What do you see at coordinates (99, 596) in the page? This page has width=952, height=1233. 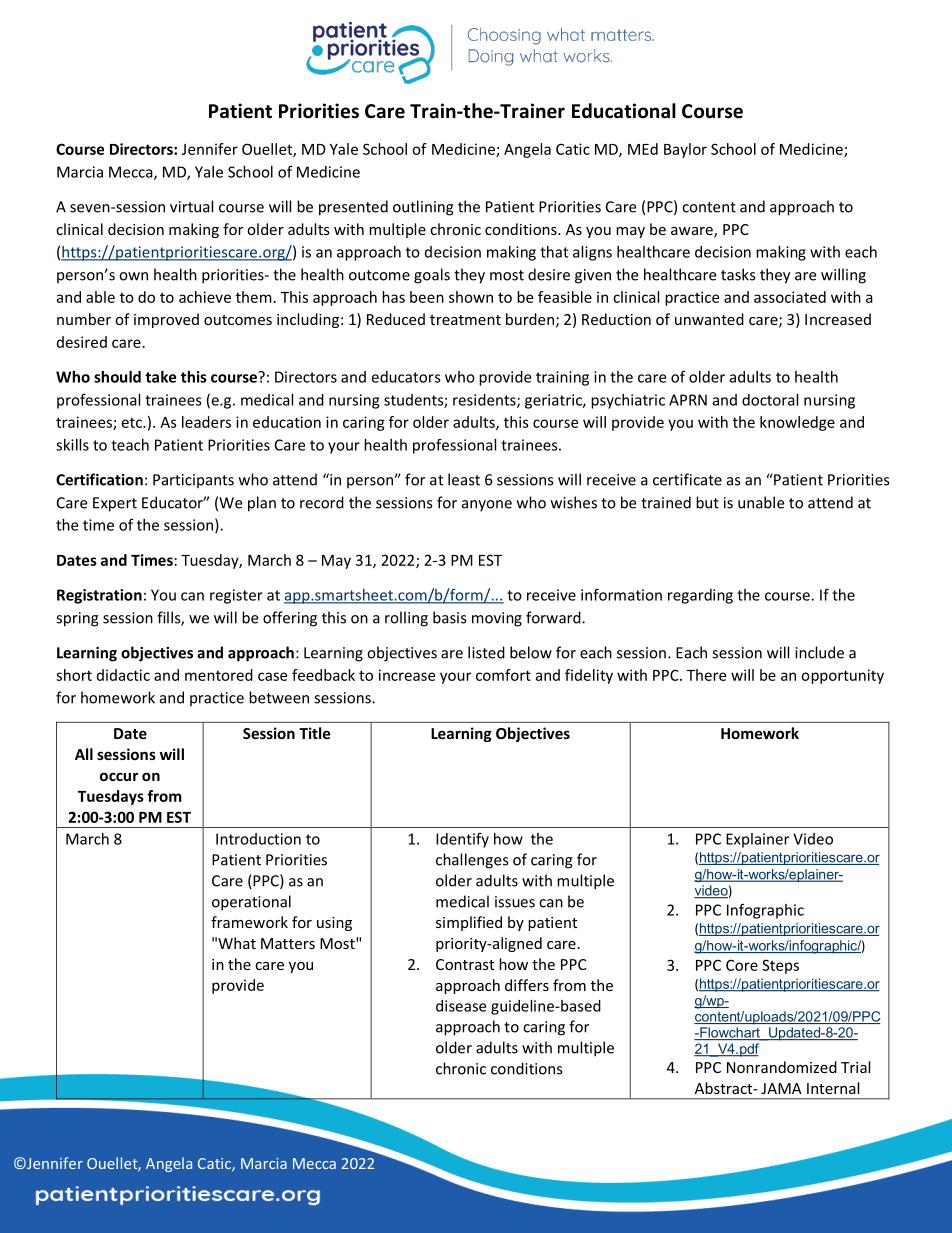 I see `Registration` at bounding box center [99, 596].
